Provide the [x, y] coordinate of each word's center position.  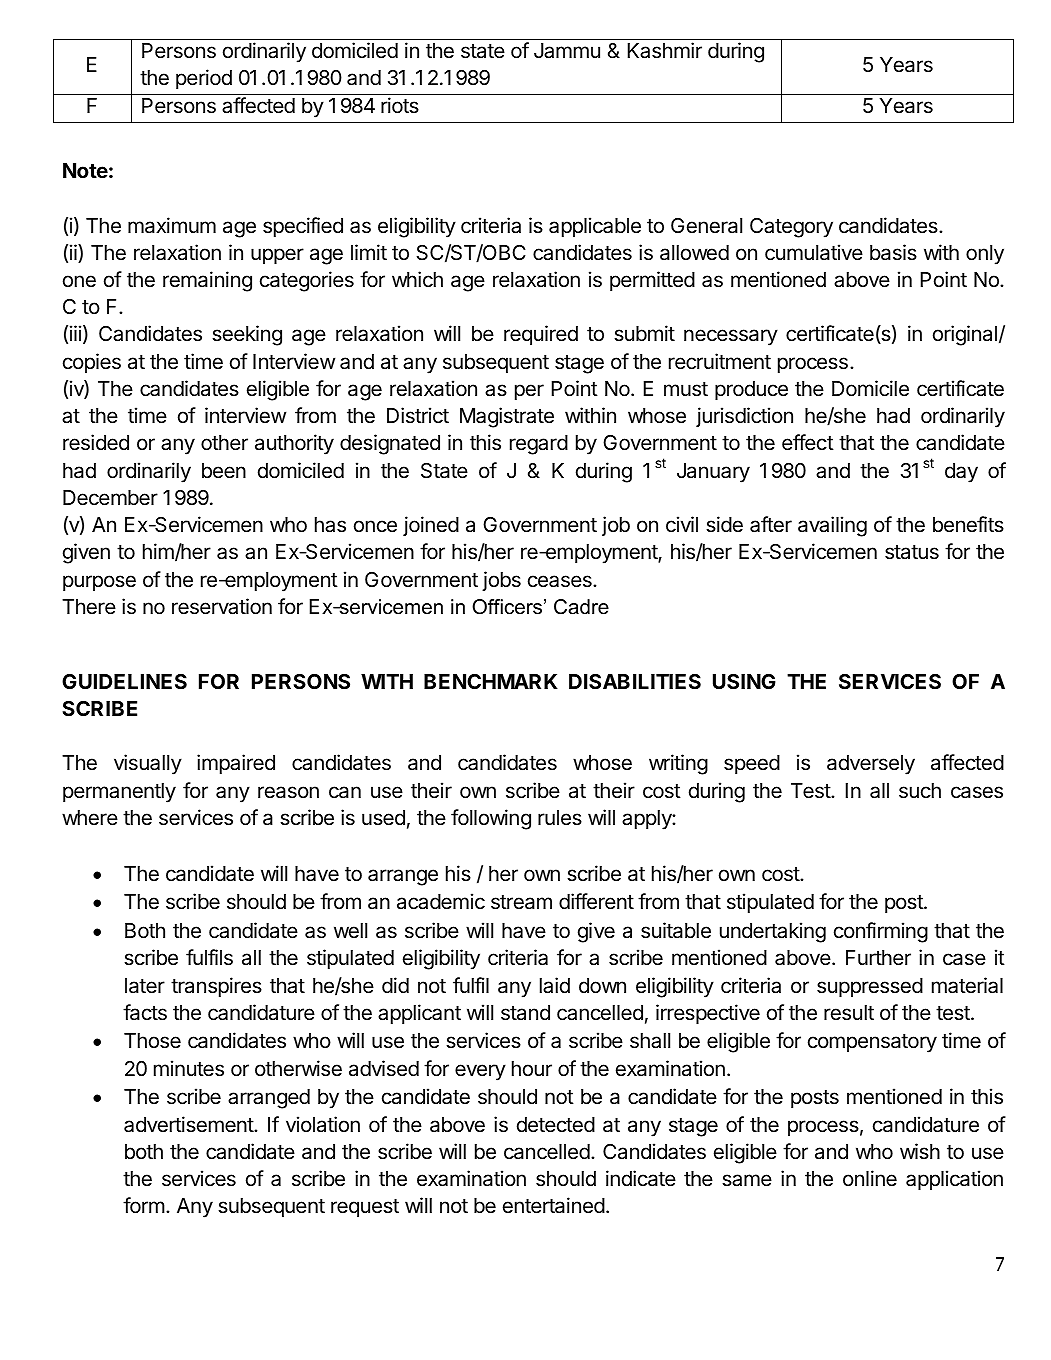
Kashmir [665, 50]
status [912, 552]
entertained [554, 1205]
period [204, 79]
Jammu [567, 51]
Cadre [581, 607]
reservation [222, 606]
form [144, 1205]
